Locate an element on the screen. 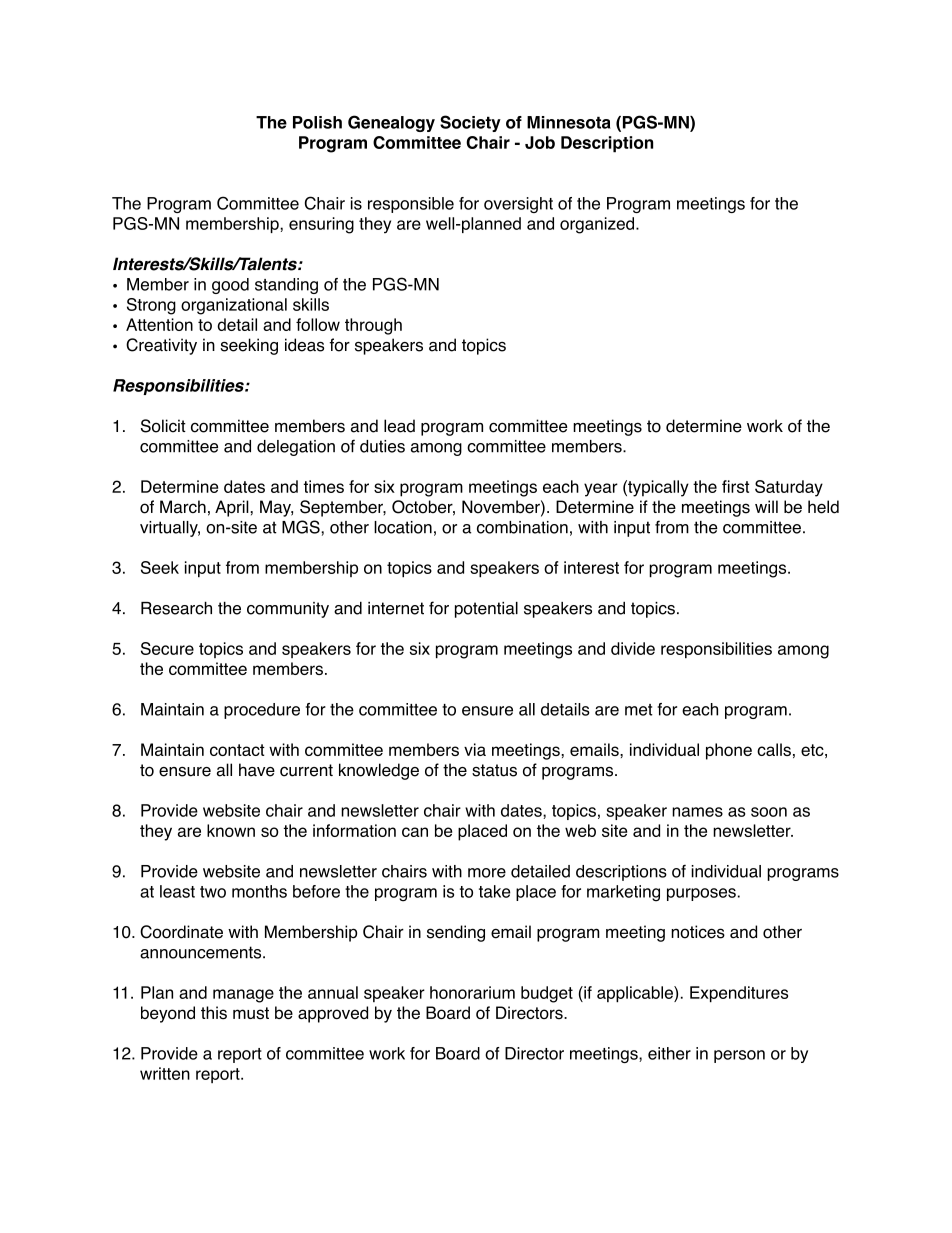 The height and width of the screenshot is (1233, 952). Creativity is located at coordinates (161, 346).
